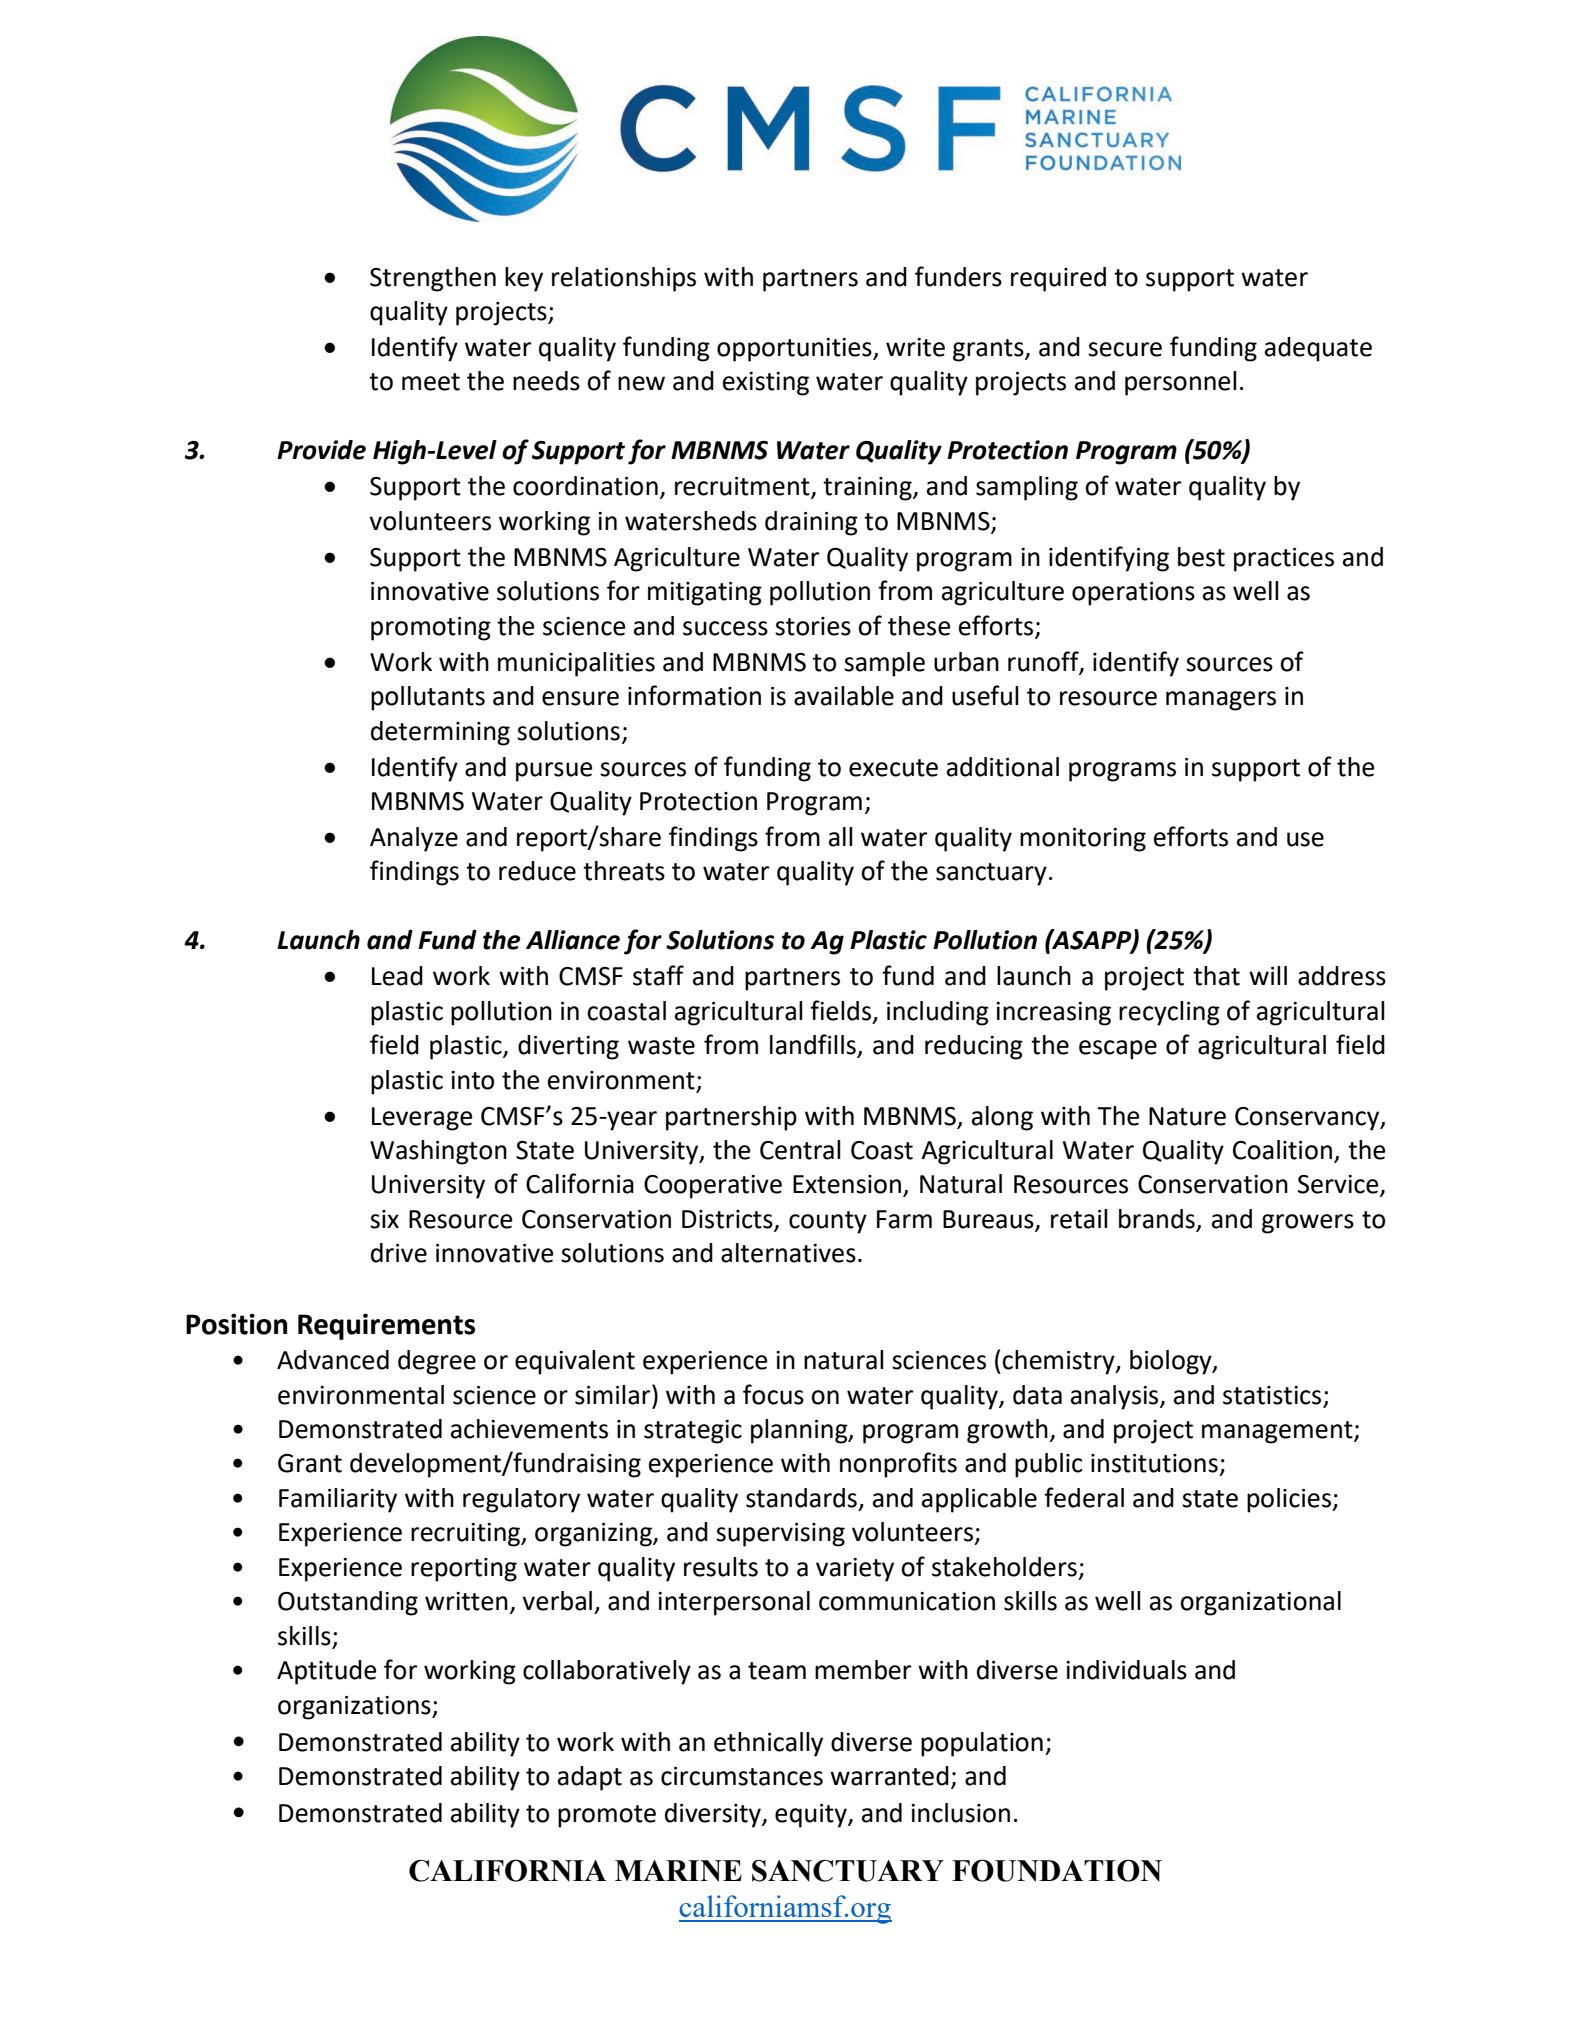  I want to click on Leverage, so click(422, 1119).
